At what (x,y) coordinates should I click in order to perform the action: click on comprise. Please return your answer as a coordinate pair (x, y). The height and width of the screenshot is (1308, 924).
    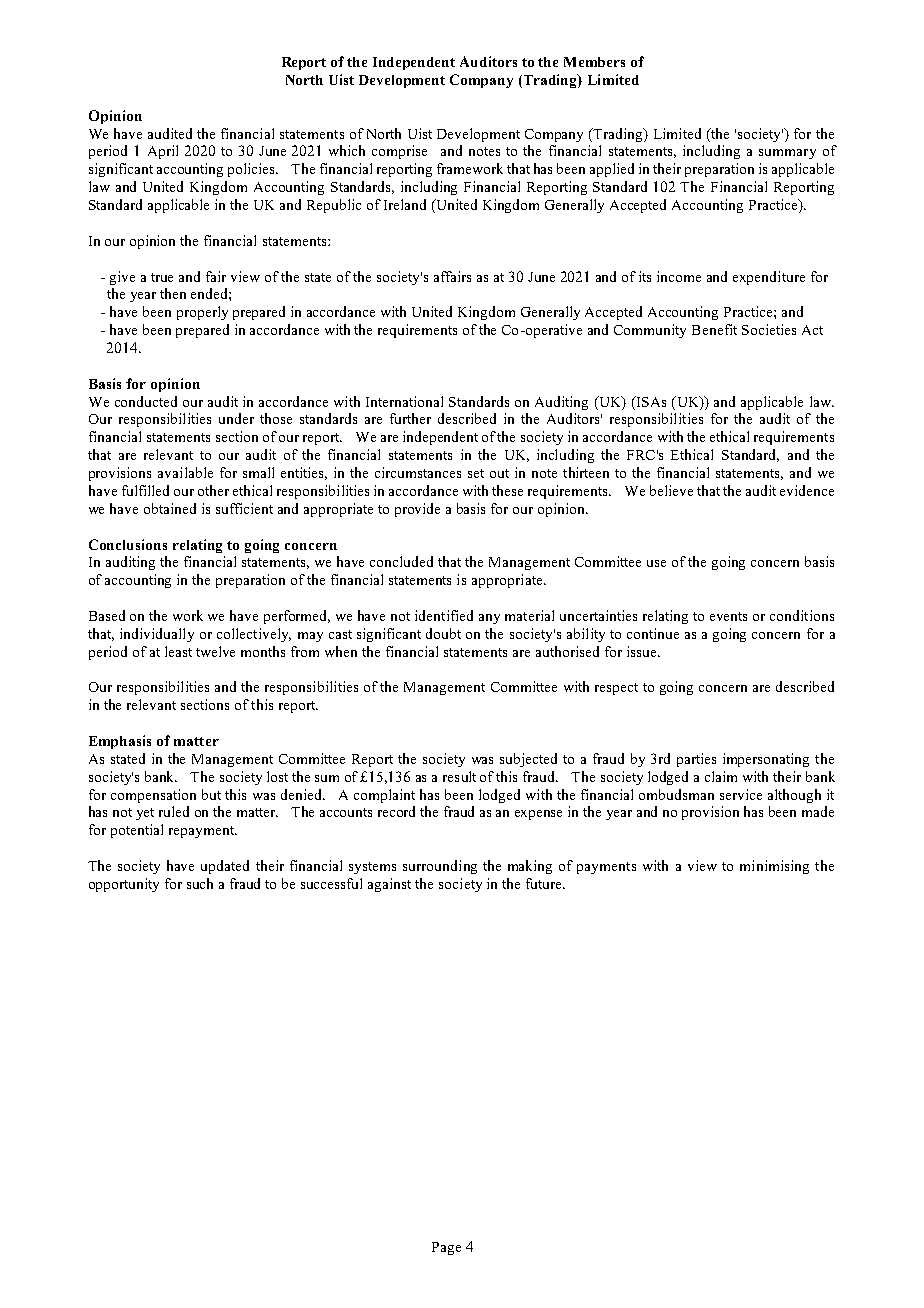
    Looking at the image, I should click on (399, 152).
